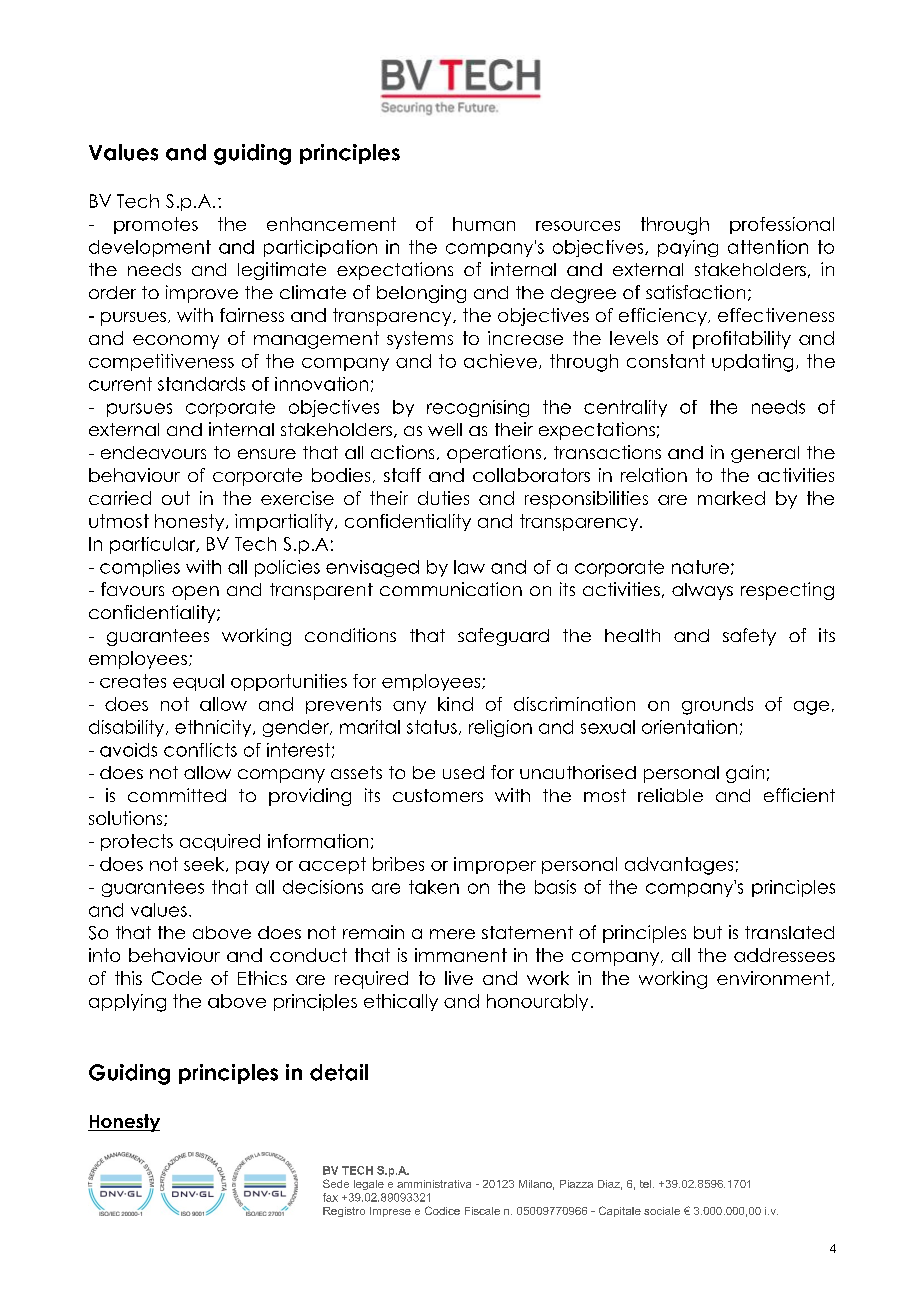  What do you see at coordinates (443, 498) in the screenshot?
I see `duties` at bounding box center [443, 498].
